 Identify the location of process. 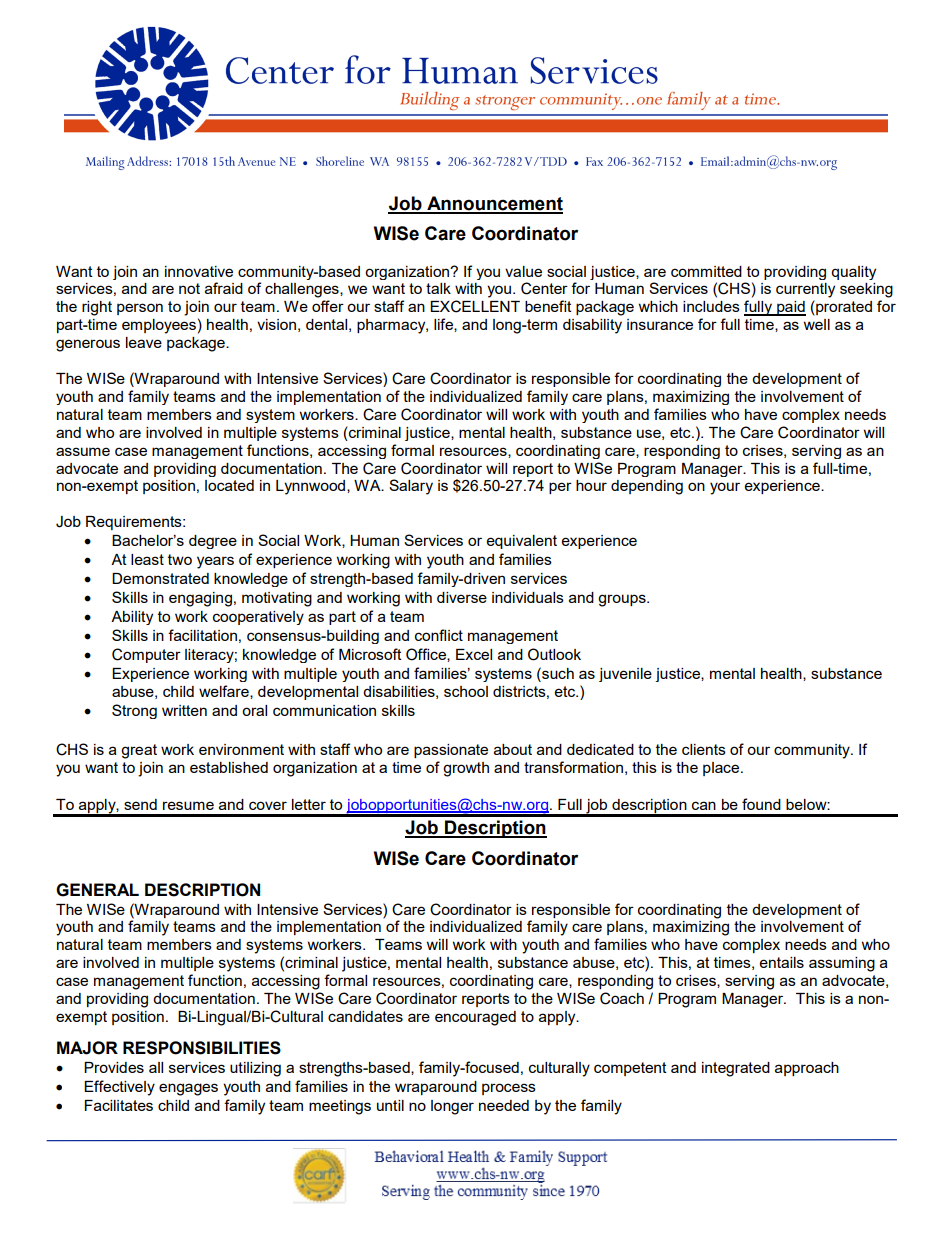
(509, 1089).
